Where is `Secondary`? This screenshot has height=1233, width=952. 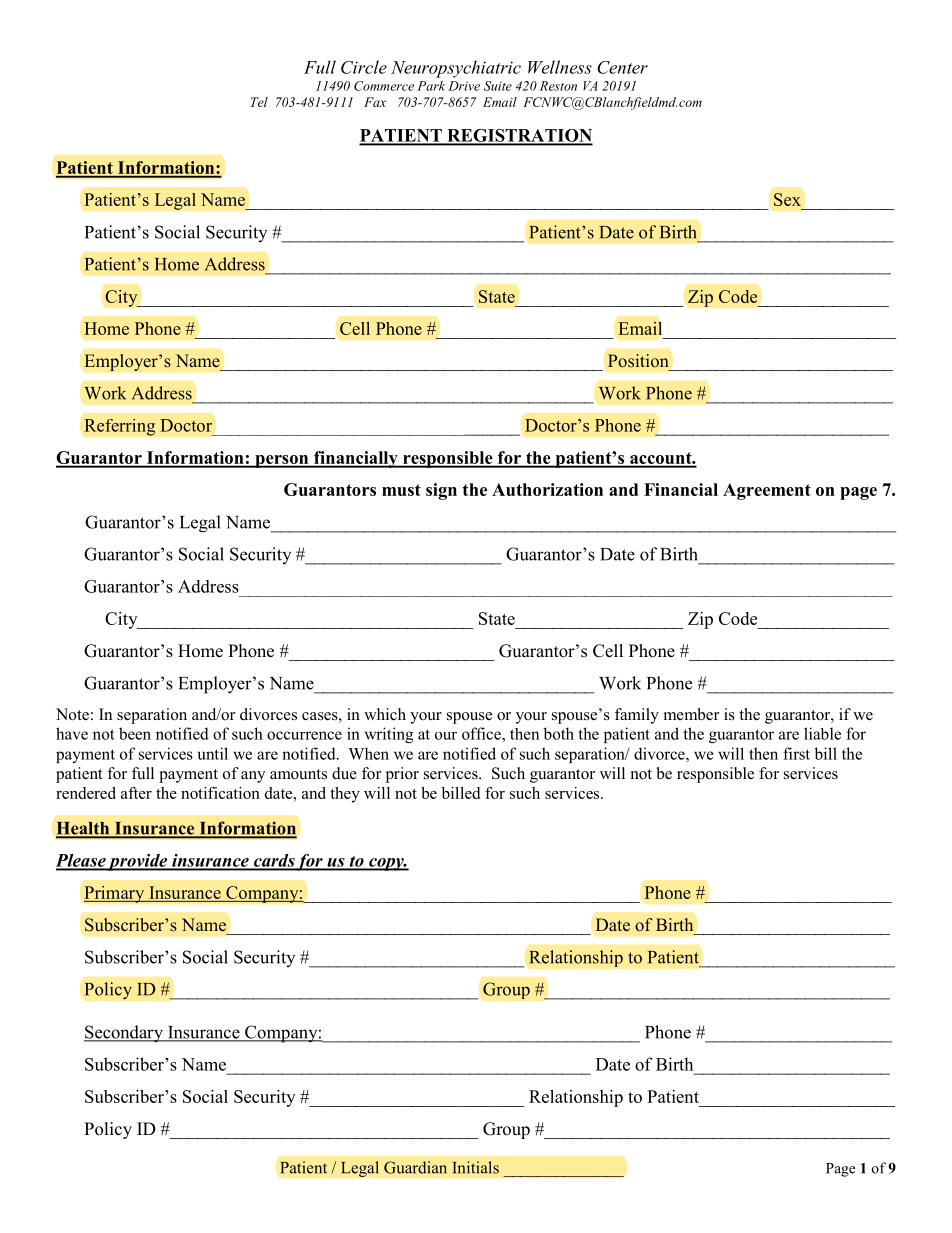
Secondary is located at coordinates (124, 1034).
